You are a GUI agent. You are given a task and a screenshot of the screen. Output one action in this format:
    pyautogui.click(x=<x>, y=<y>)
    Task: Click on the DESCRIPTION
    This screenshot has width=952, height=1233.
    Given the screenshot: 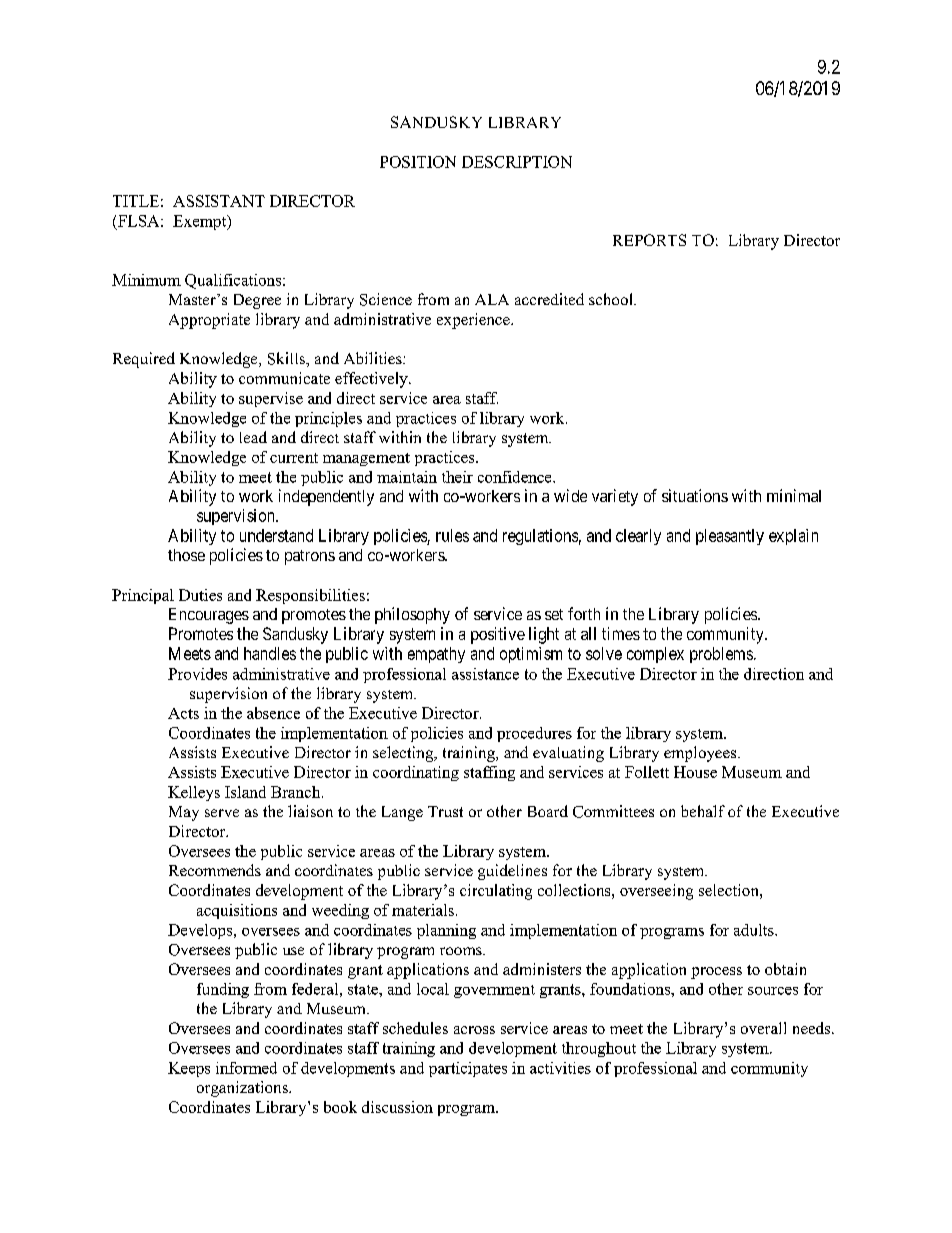 What is the action you would take?
    pyautogui.click(x=517, y=162)
